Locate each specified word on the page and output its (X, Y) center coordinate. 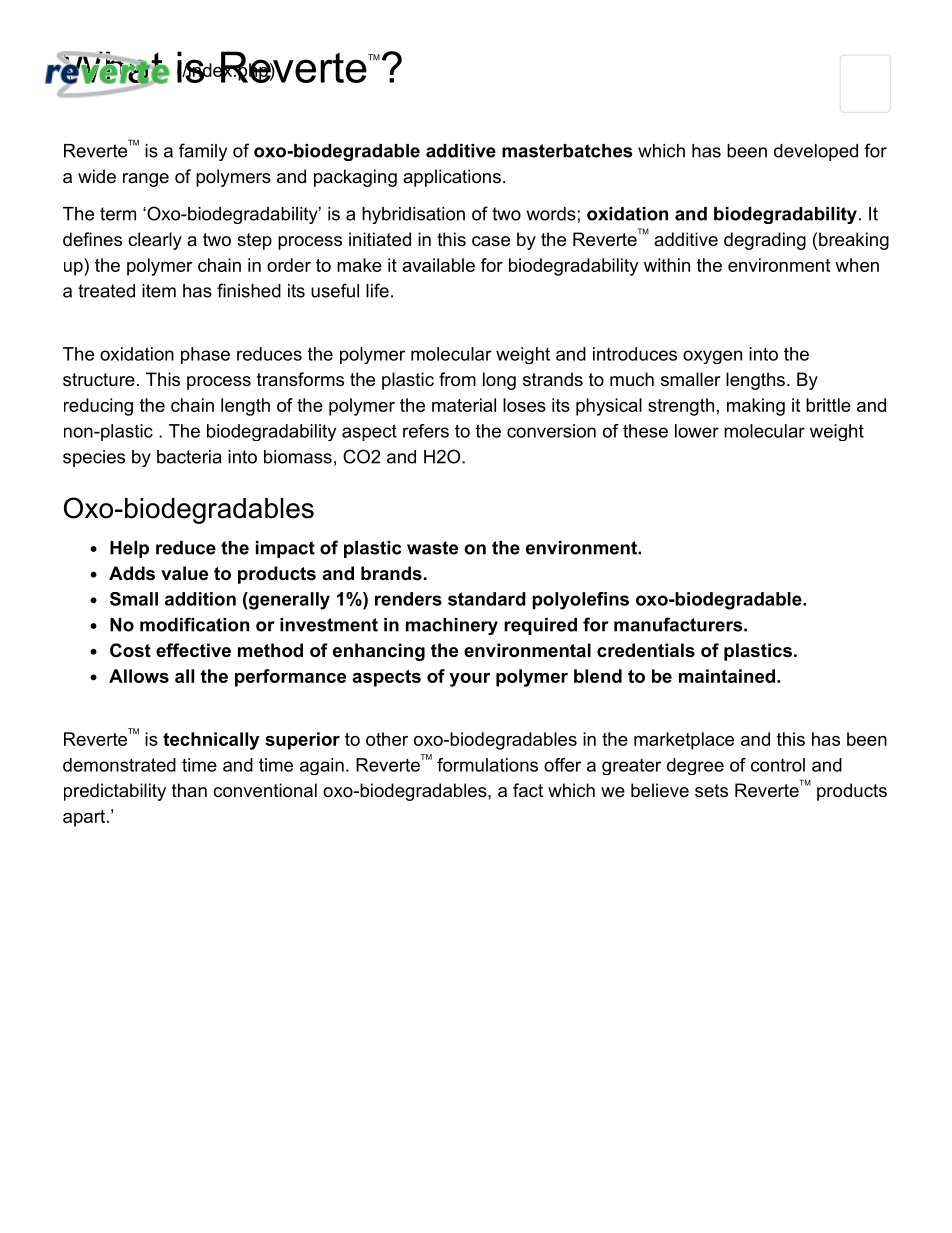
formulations (487, 765)
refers (426, 431)
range (146, 180)
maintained (727, 676)
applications (452, 178)
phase (205, 355)
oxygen (712, 357)
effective (193, 650)
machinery (452, 626)
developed (816, 152)
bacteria (189, 457)
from (457, 379)
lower (697, 431)
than (189, 790)
